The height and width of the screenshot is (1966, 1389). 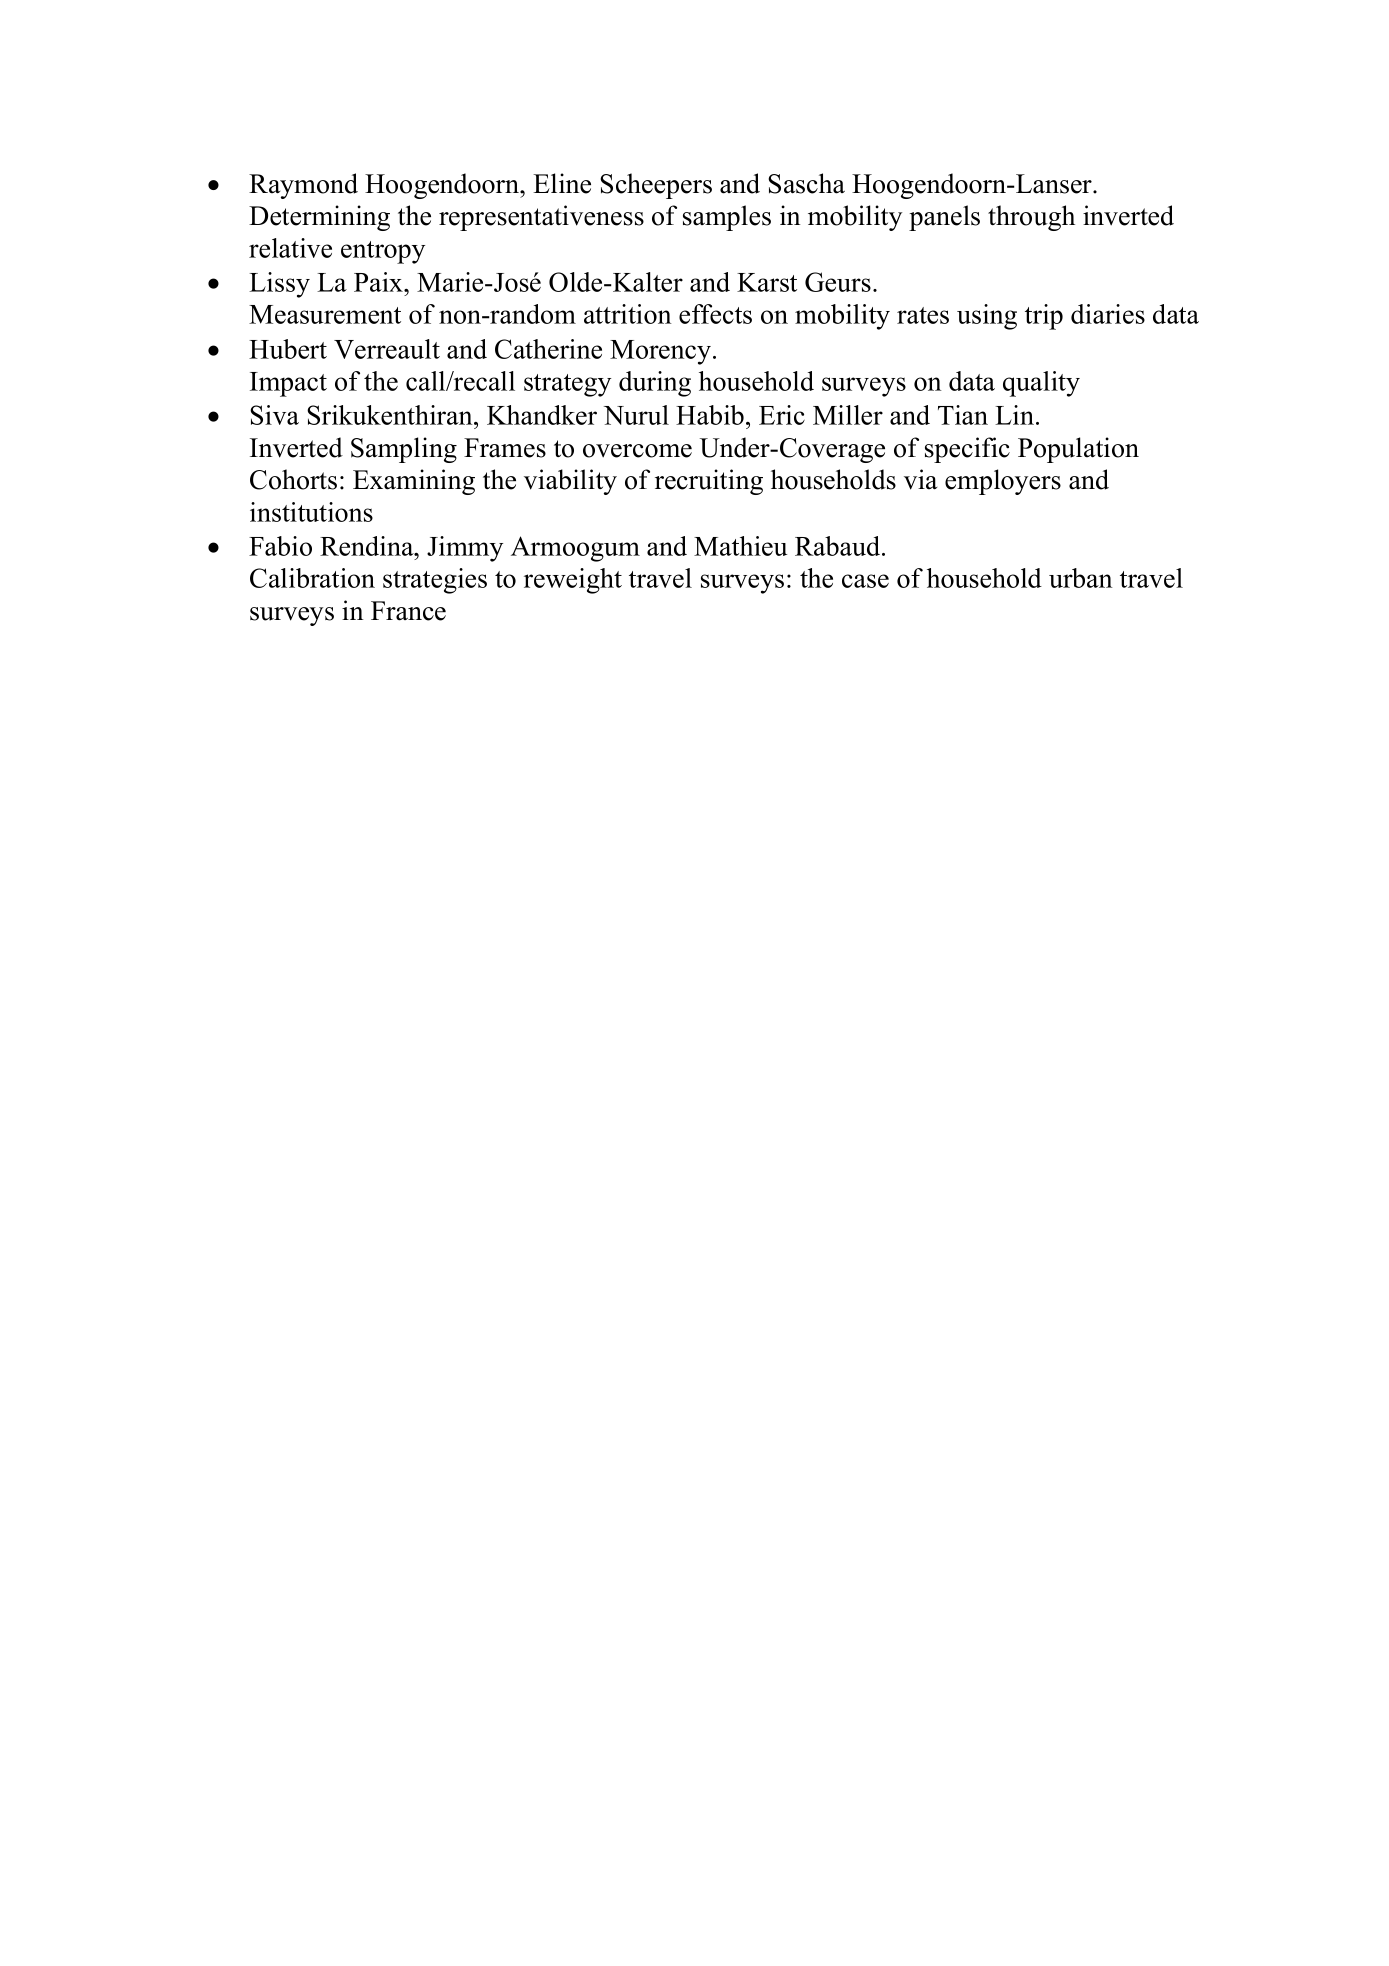 I want to click on through, so click(x=1031, y=218).
